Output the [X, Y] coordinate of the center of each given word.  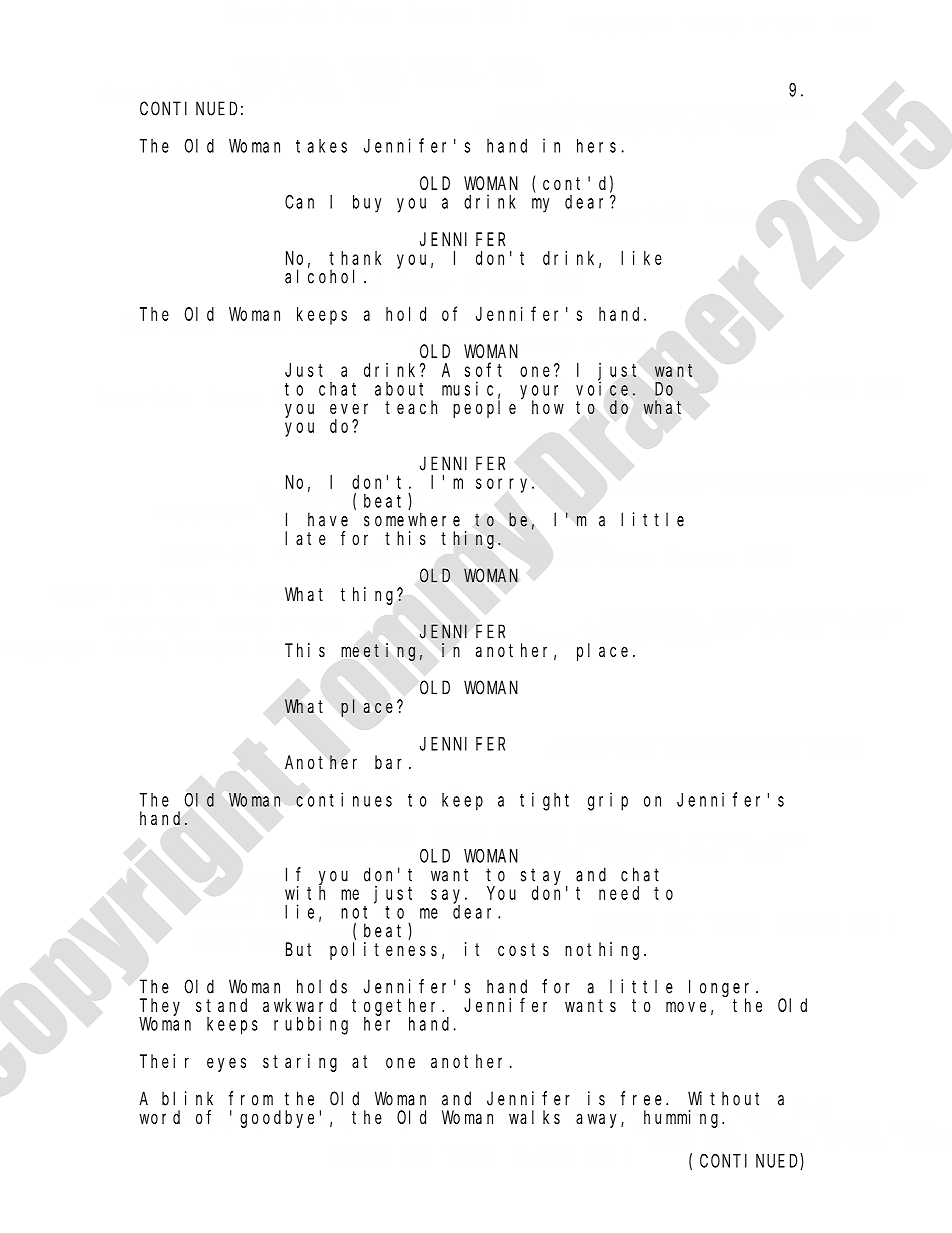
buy [367, 204]
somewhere [412, 519]
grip [608, 801]
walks [534, 1117]
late [305, 538]
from [251, 1098]
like [641, 258]
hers [596, 146]
